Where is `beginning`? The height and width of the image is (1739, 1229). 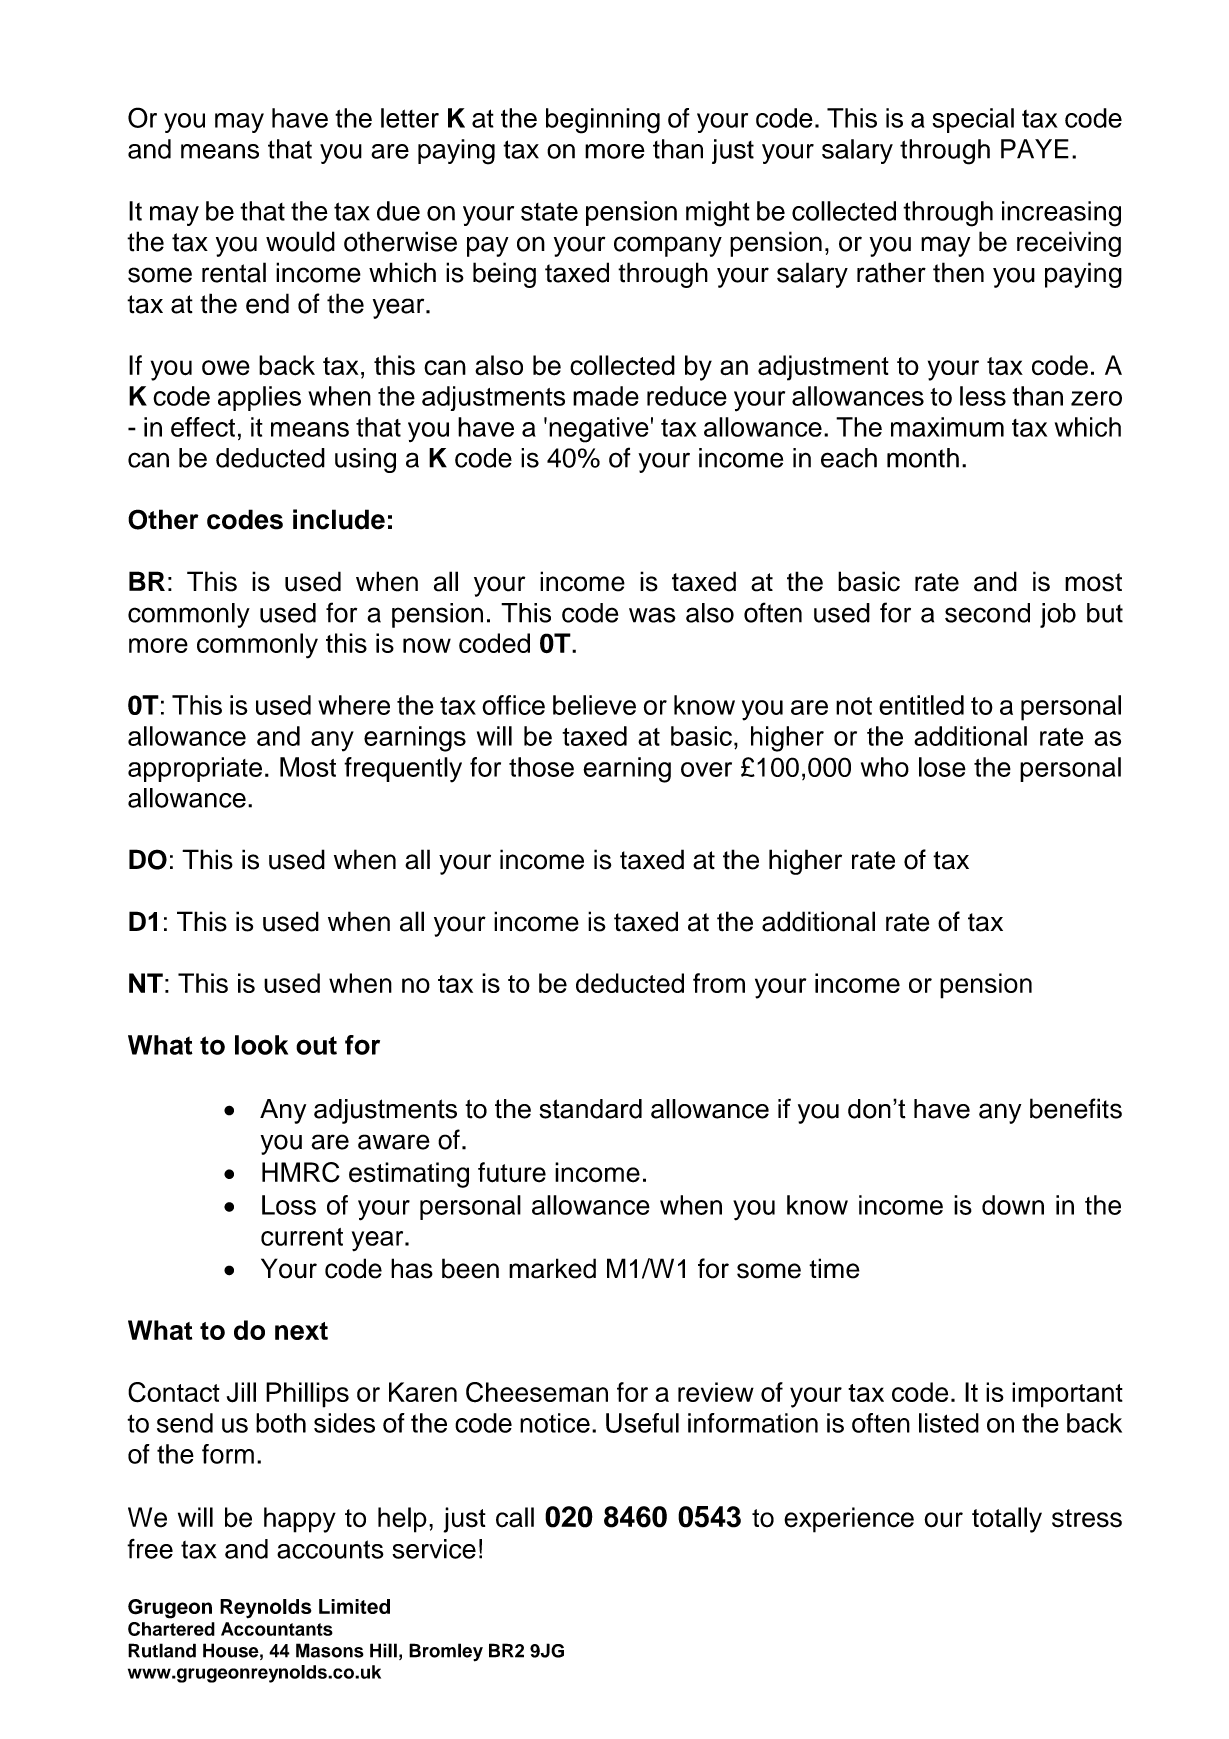 beginning is located at coordinates (603, 121).
